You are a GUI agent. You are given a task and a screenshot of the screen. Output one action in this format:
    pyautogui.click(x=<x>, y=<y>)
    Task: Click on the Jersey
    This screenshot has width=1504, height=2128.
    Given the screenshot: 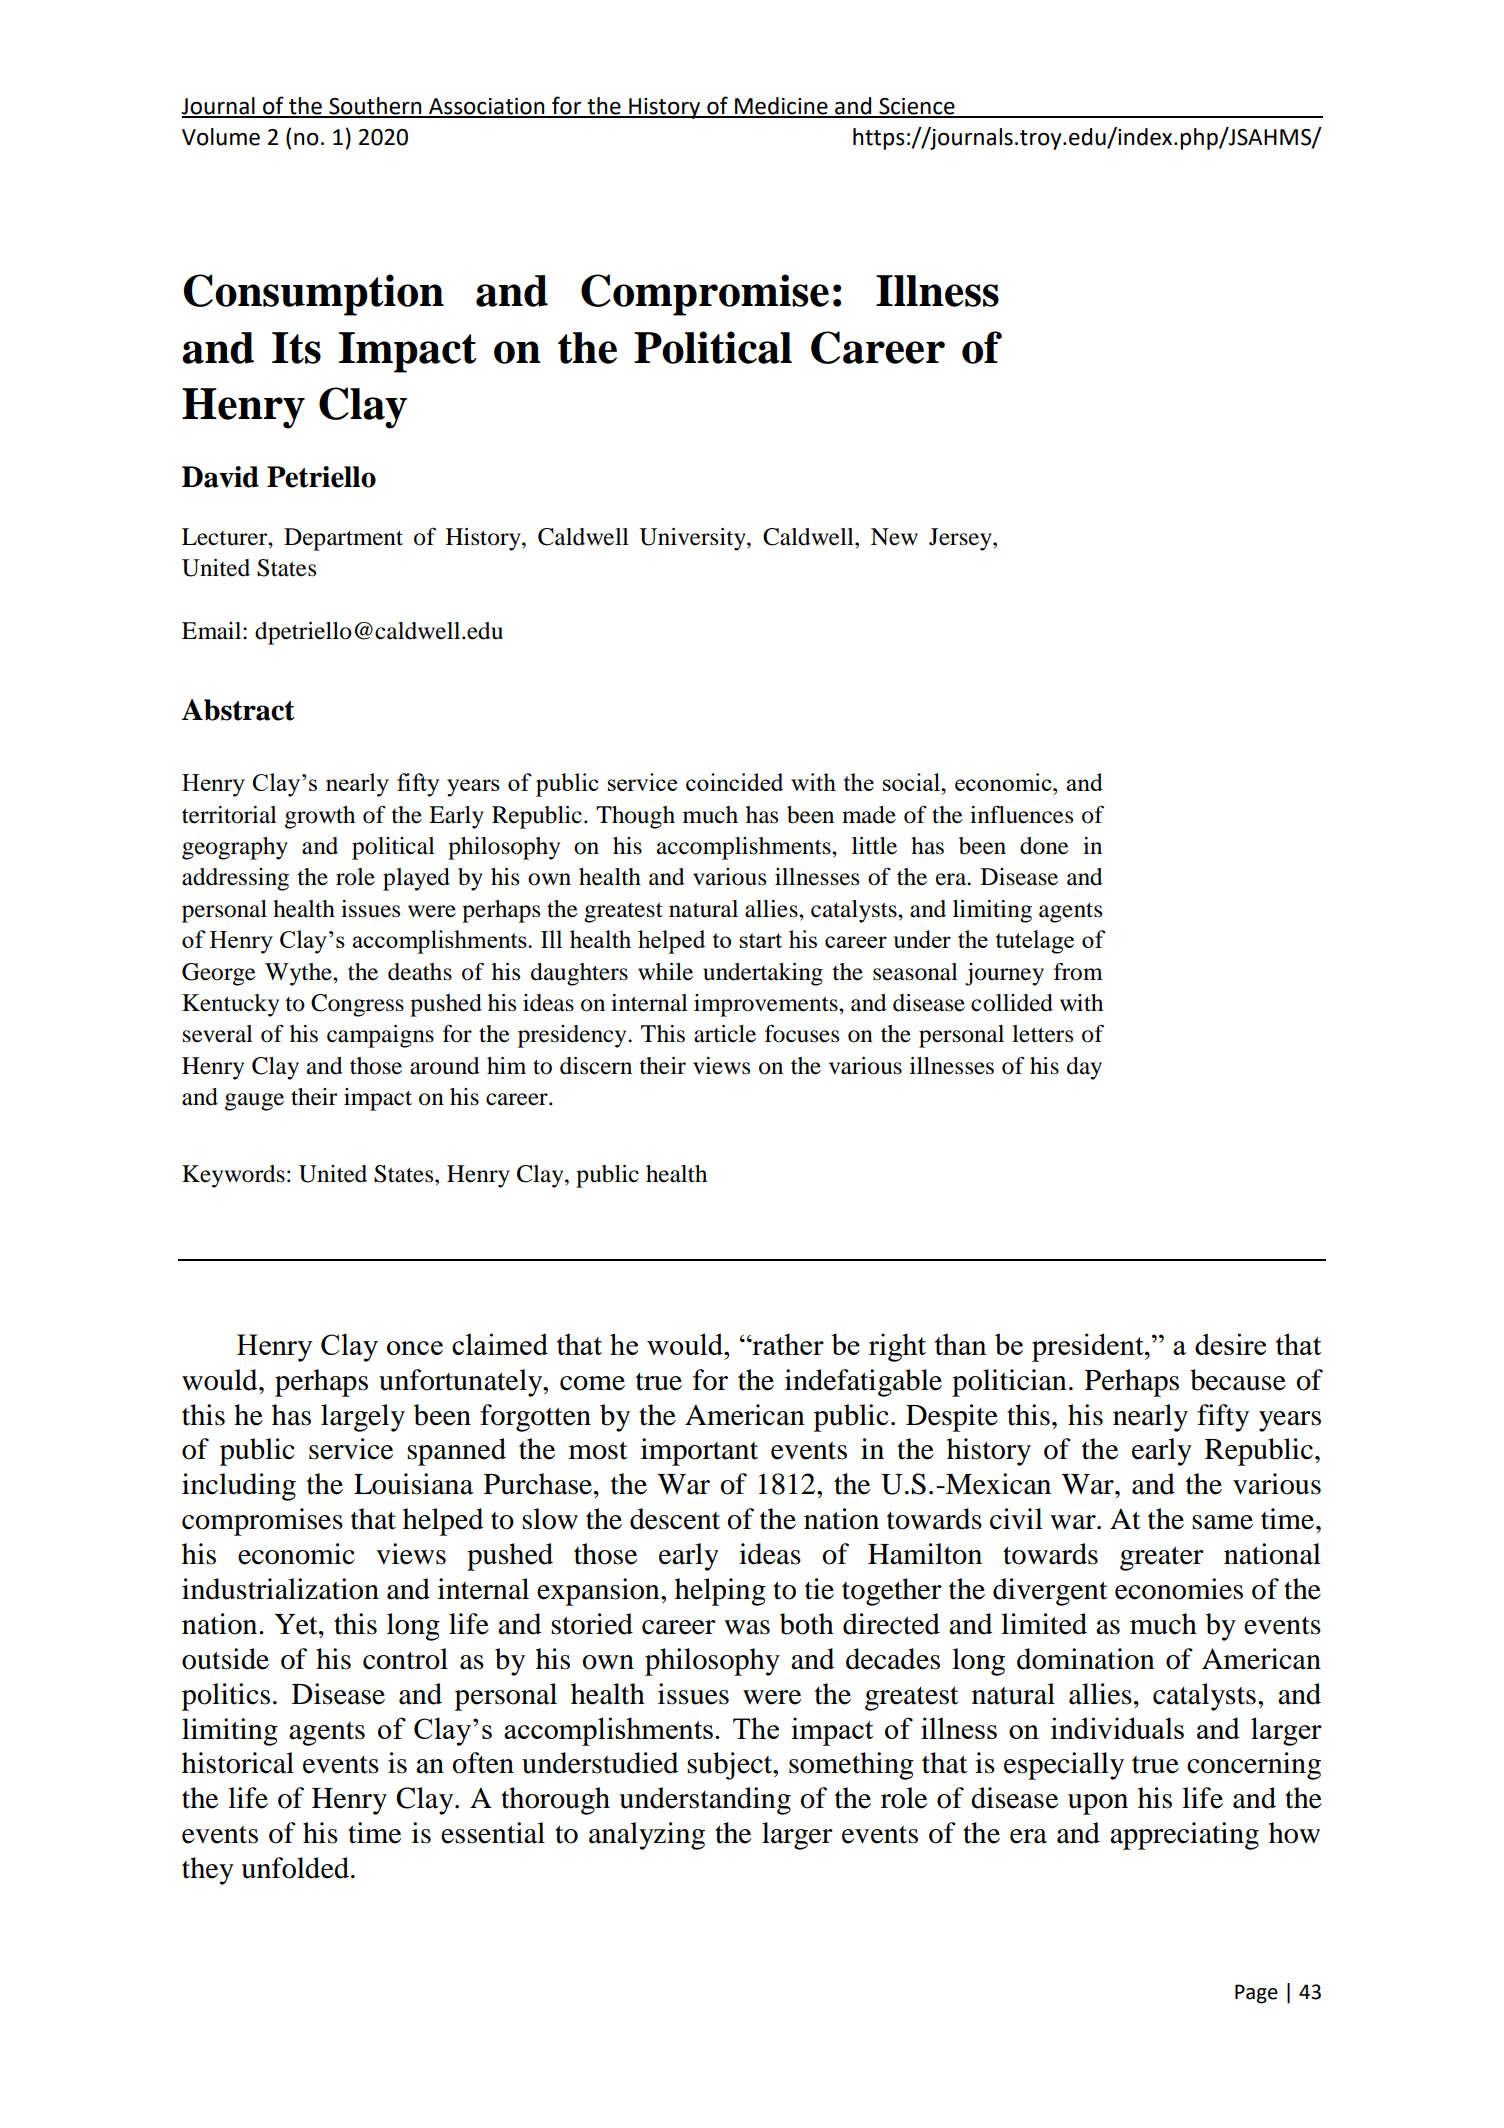 What is the action you would take?
    pyautogui.click(x=961, y=539)
